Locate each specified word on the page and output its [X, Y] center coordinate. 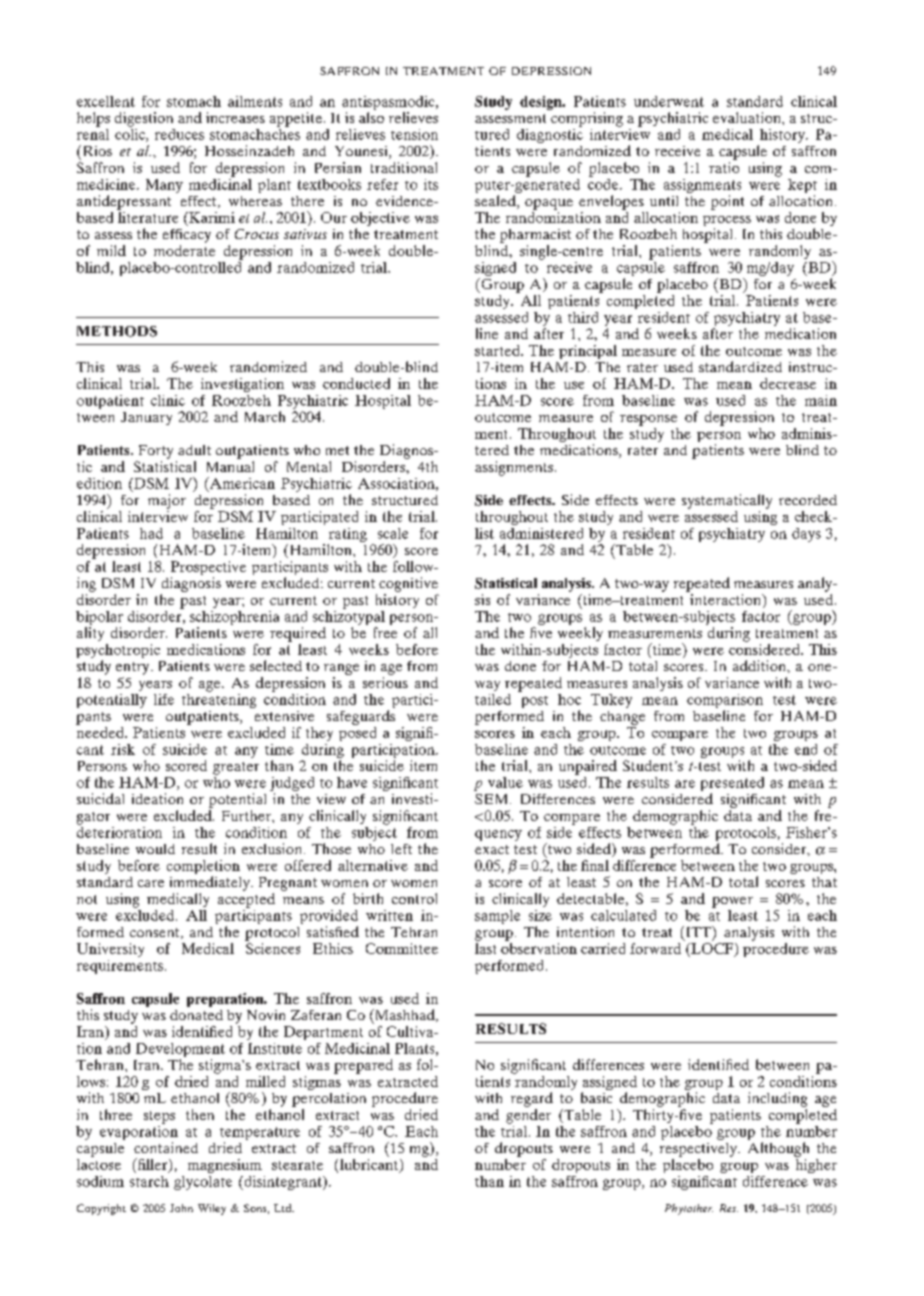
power [732, 902]
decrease [788, 383]
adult [194, 450]
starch [149, 1181]
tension [414, 134]
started [498, 350]
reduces [179, 134]
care [151, 883]
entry [134, 668]
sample [497, 917]
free [385, 632]
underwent [669, 101]
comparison [725, 702]
